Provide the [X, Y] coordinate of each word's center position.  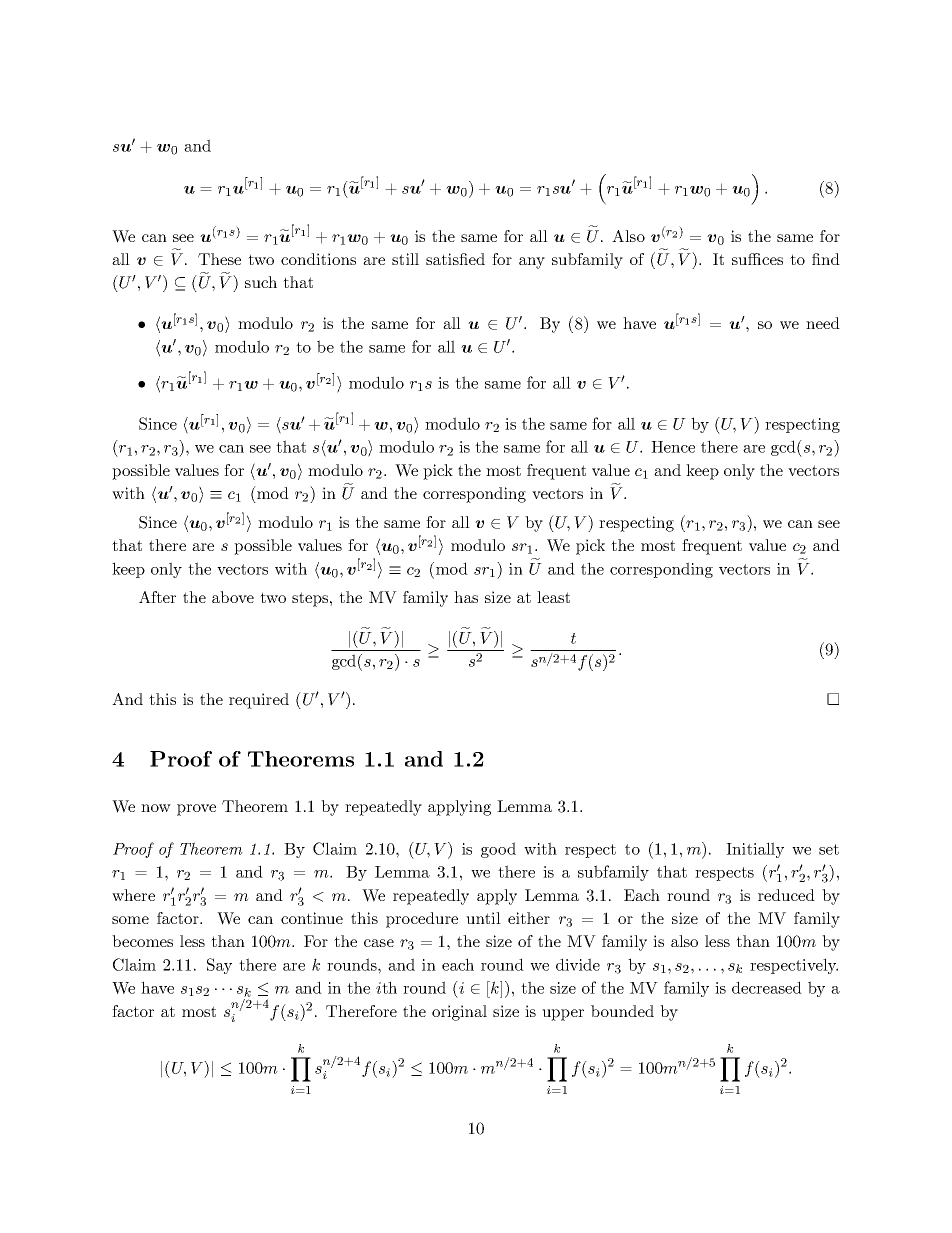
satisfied [455, 259]
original [459, 1013]
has [466, 597]
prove [196, 810]
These [219, 259]
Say [219, 966]
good [498, 850]
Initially [755, 850]
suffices [757, 259]
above [233, 597]
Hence [673, 447]
